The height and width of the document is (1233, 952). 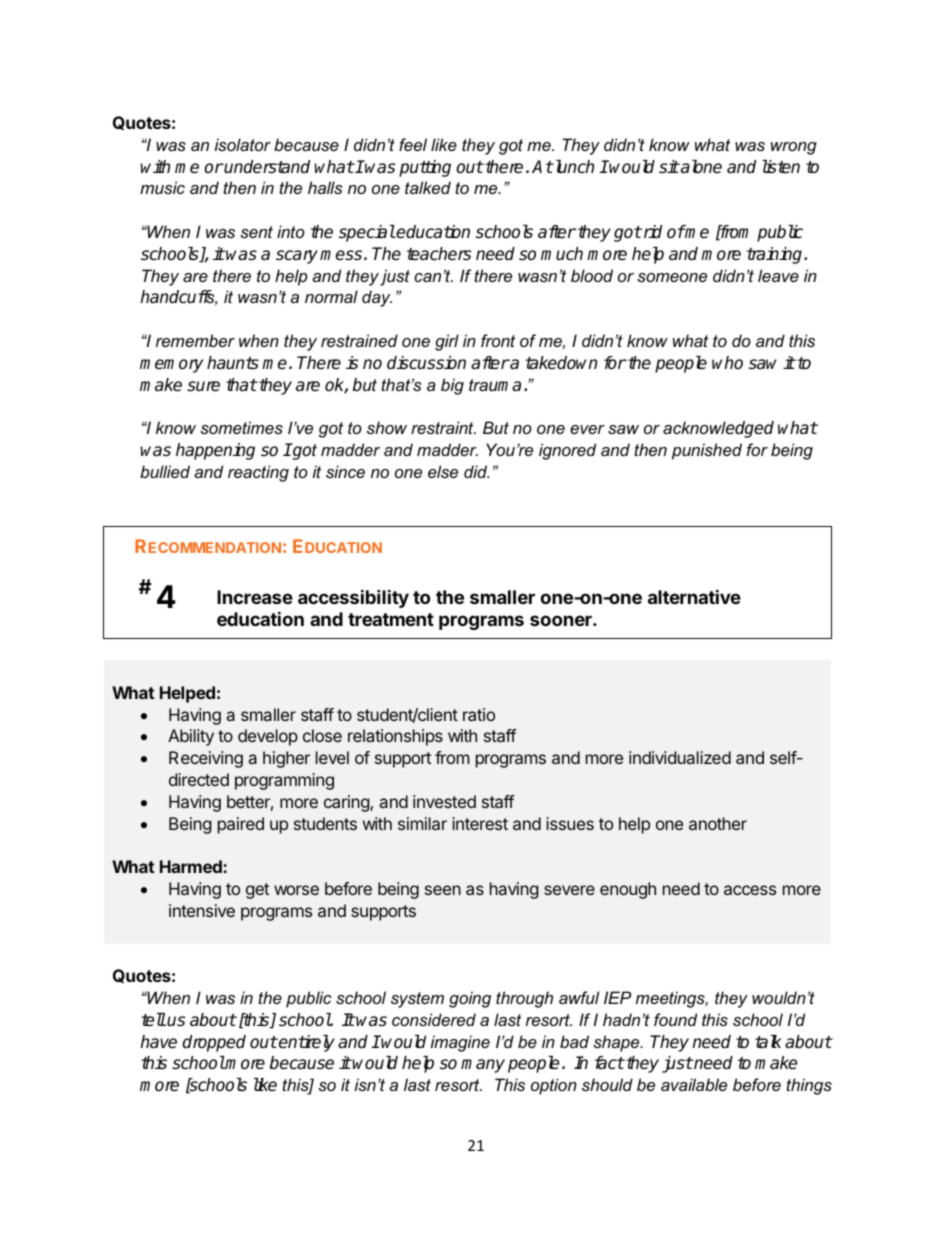 What do you see at coordinates (203, 386) in the document?
I see `sure` at bounding box center [203, 386].
